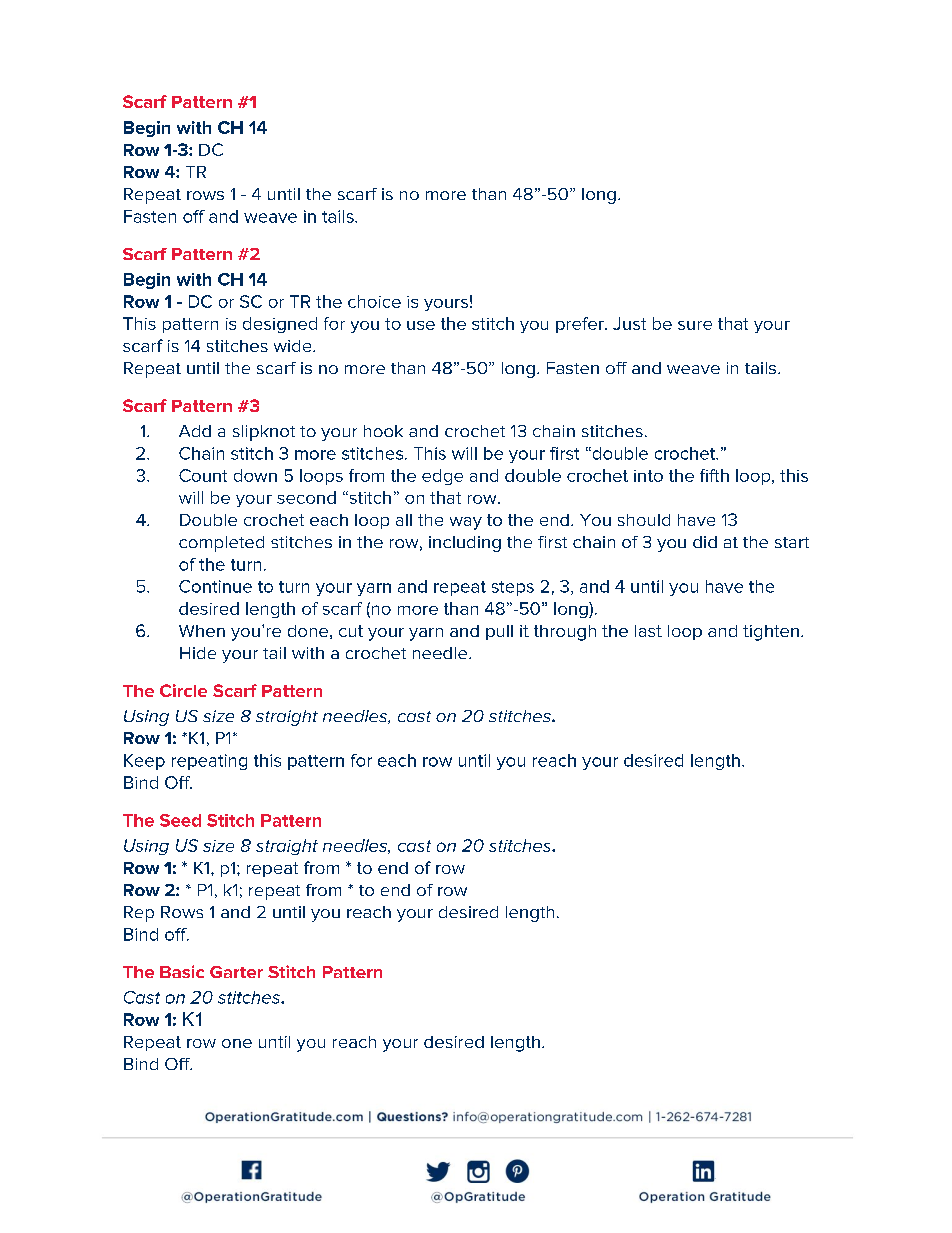 This image has height=1233, width=952. I want to click on use, so click(421, 325).
